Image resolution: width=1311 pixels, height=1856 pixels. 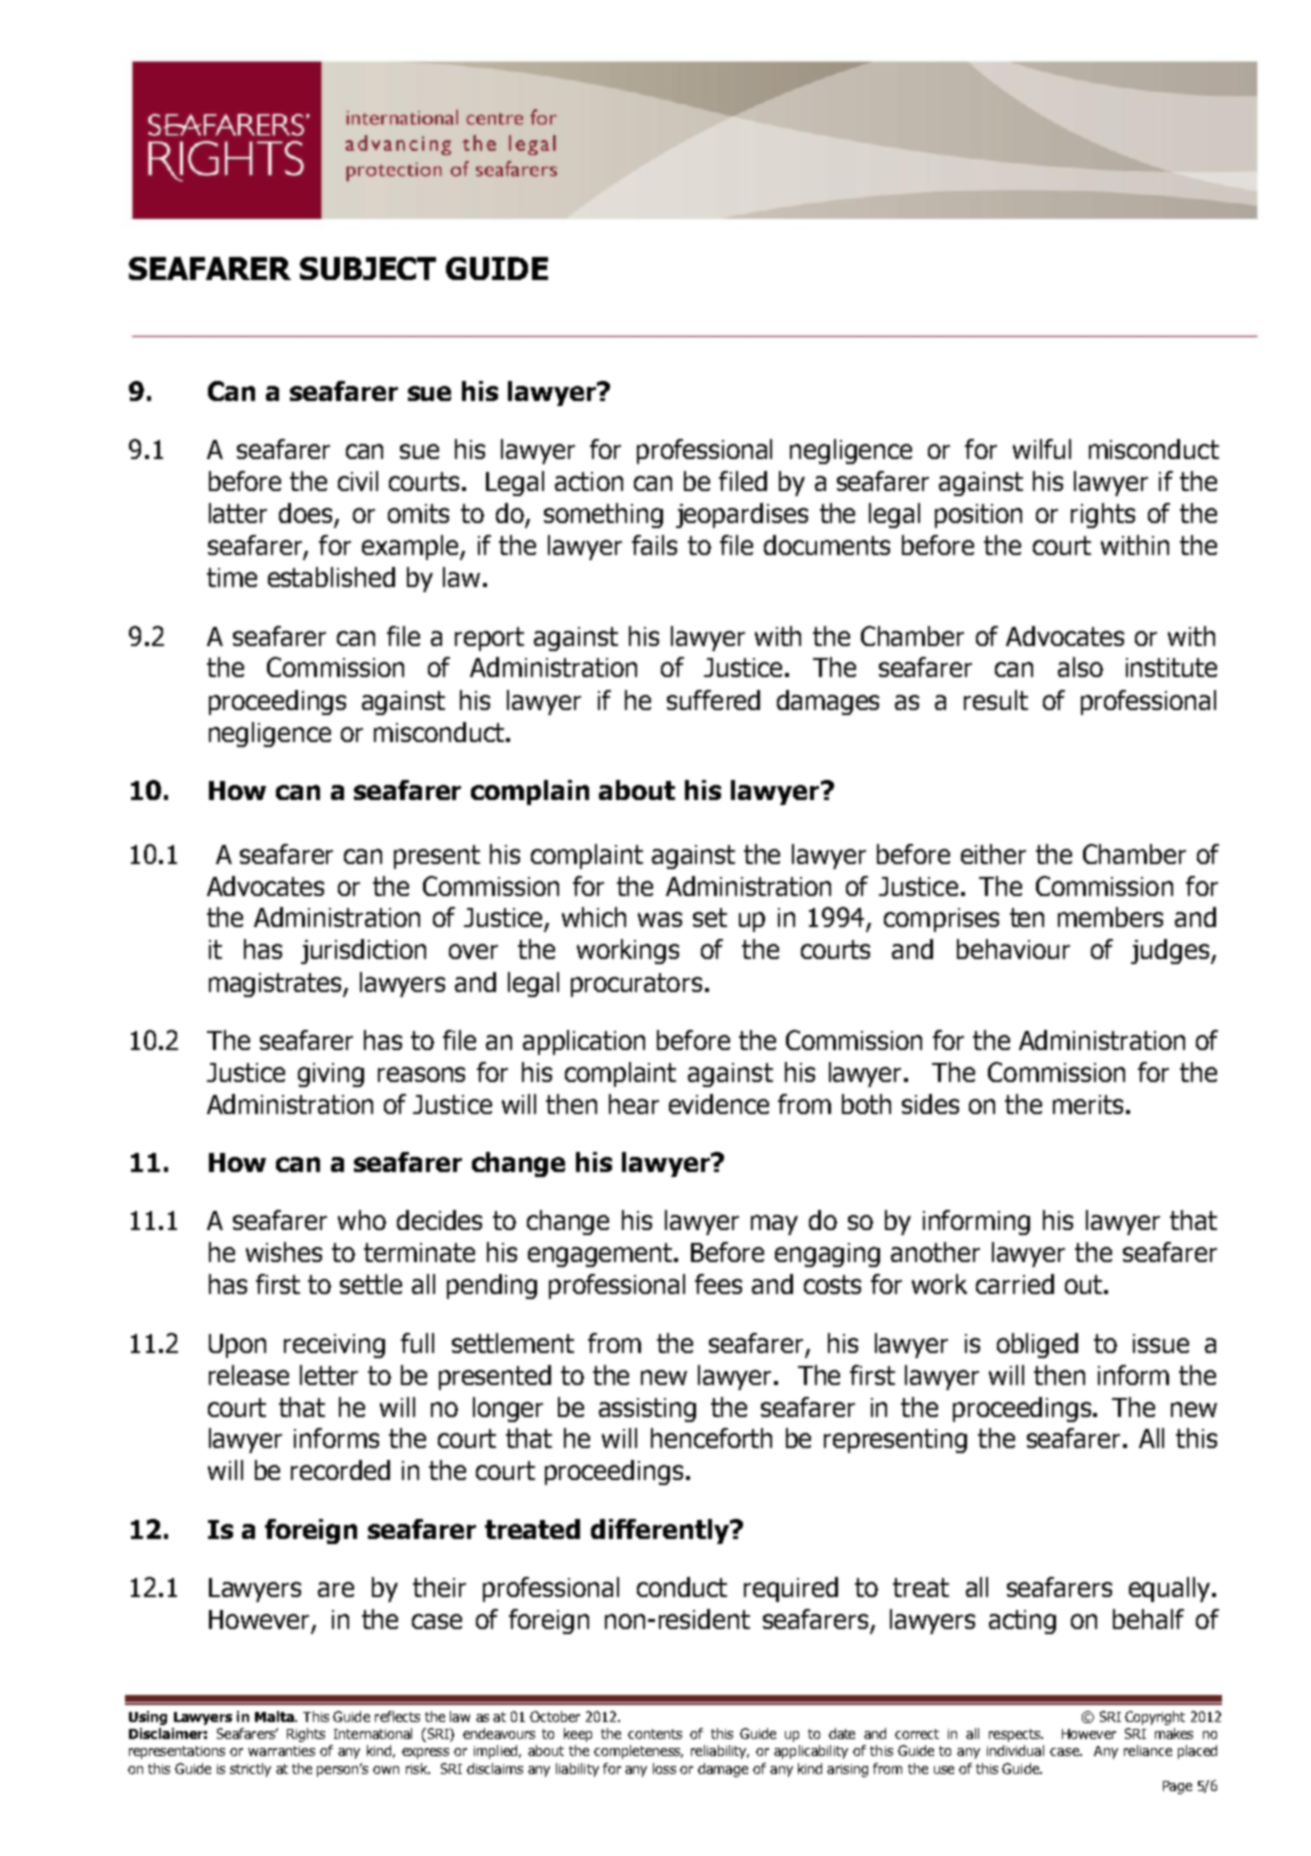 What do you see at coordinates (1042, 449) in the screenshot?
I see `wilful` at bounding box center [1042, 449].
